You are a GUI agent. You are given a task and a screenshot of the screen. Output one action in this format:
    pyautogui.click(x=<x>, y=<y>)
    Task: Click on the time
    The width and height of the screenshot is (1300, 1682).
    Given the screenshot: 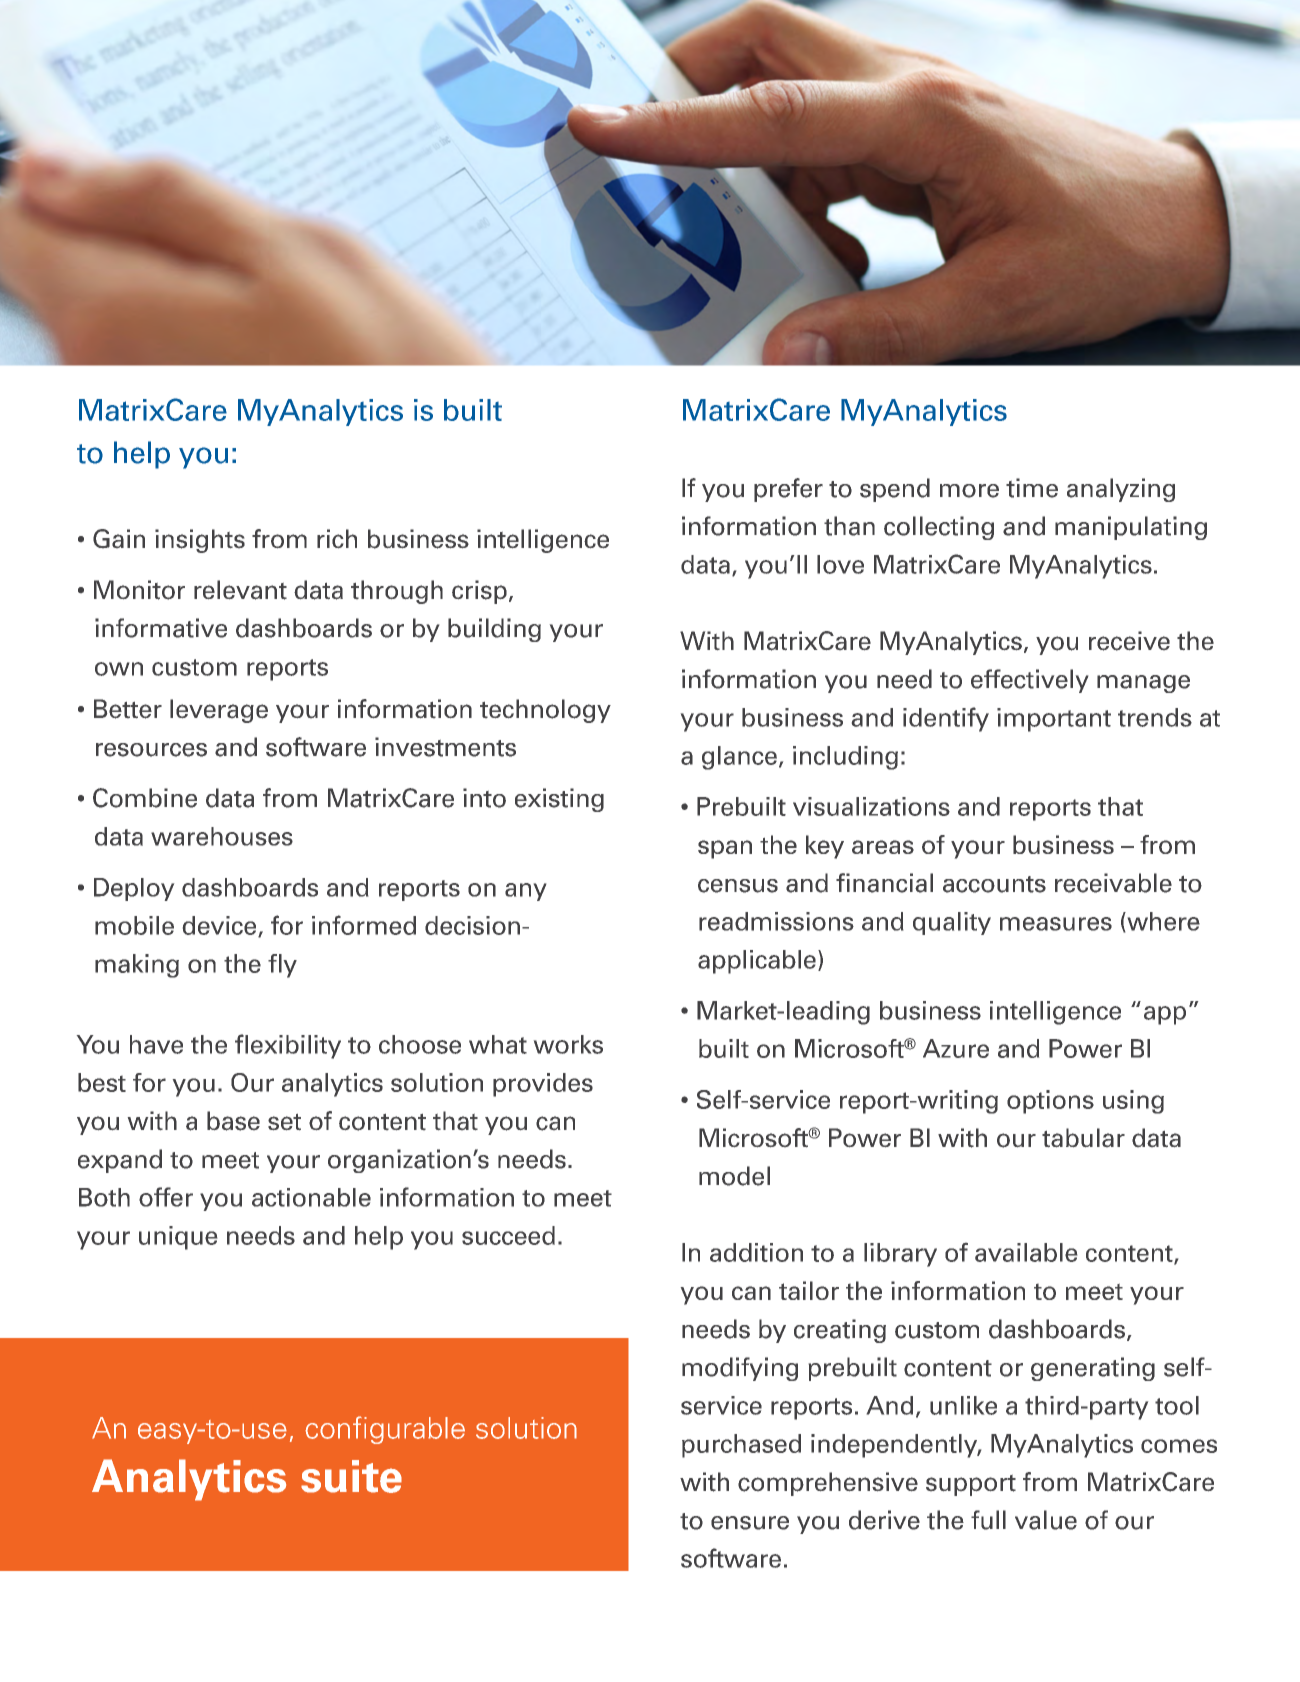 What is the action you would take?
    pyautogui.click(x=1032, y=488)
